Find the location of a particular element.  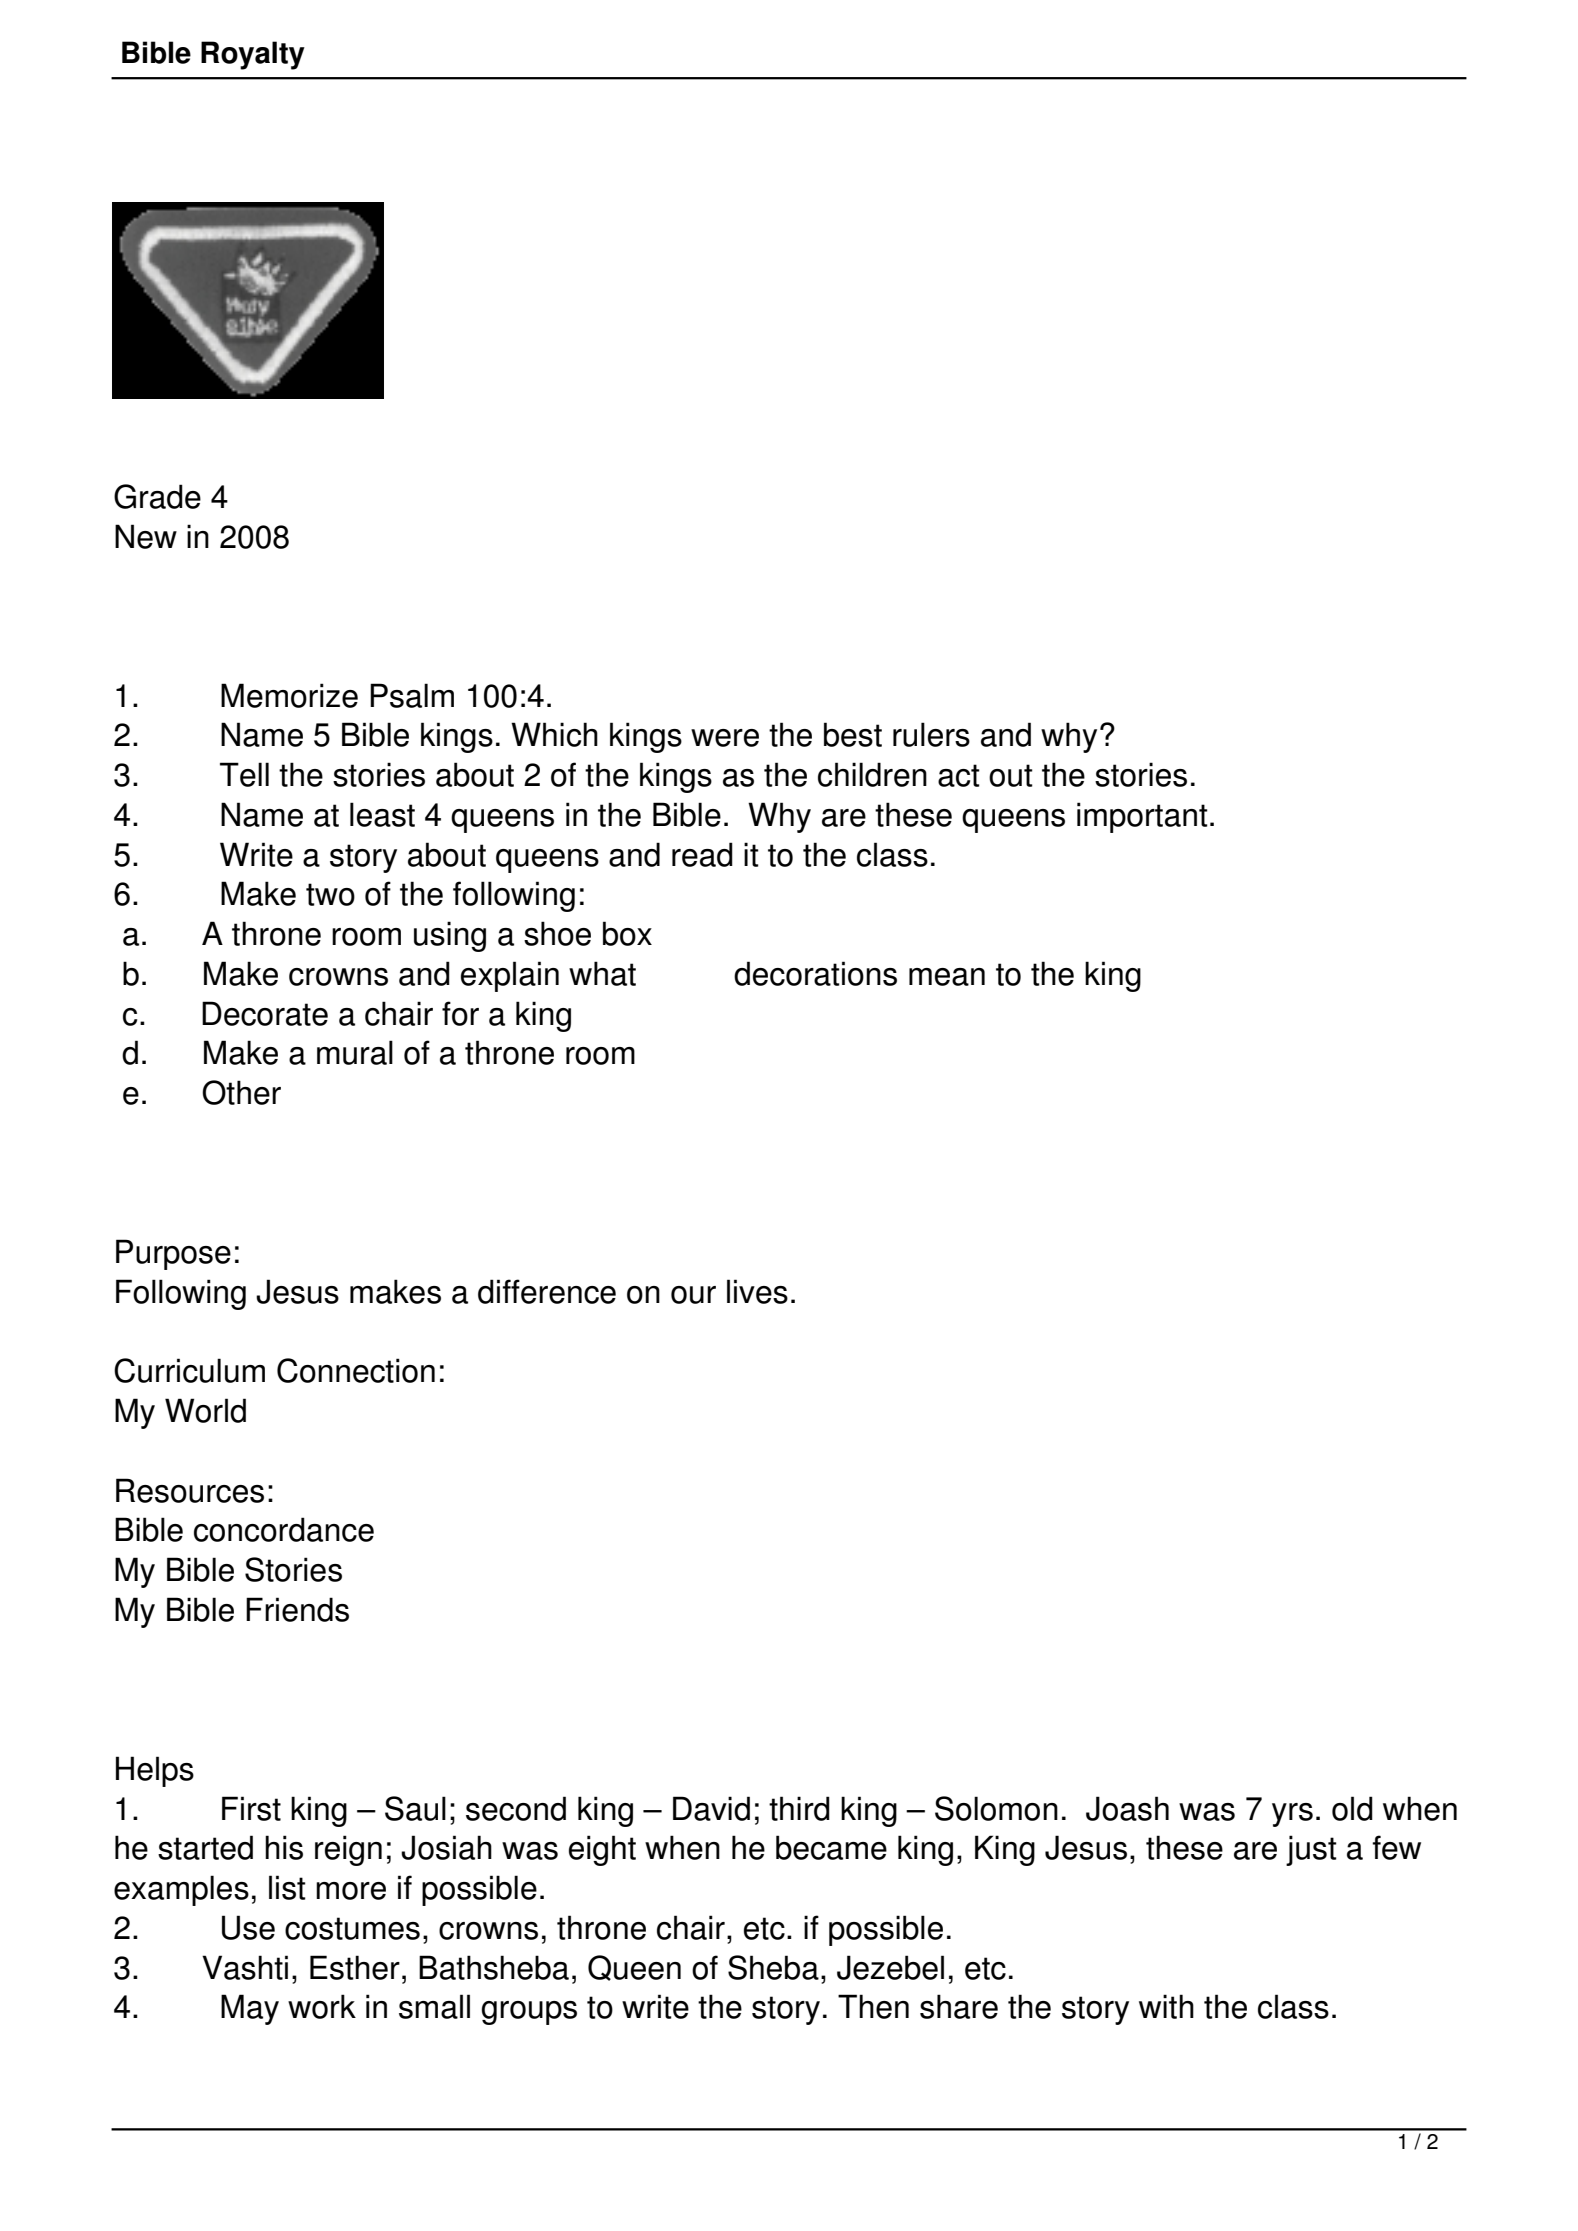

were is located at coordinates (725, 738).
